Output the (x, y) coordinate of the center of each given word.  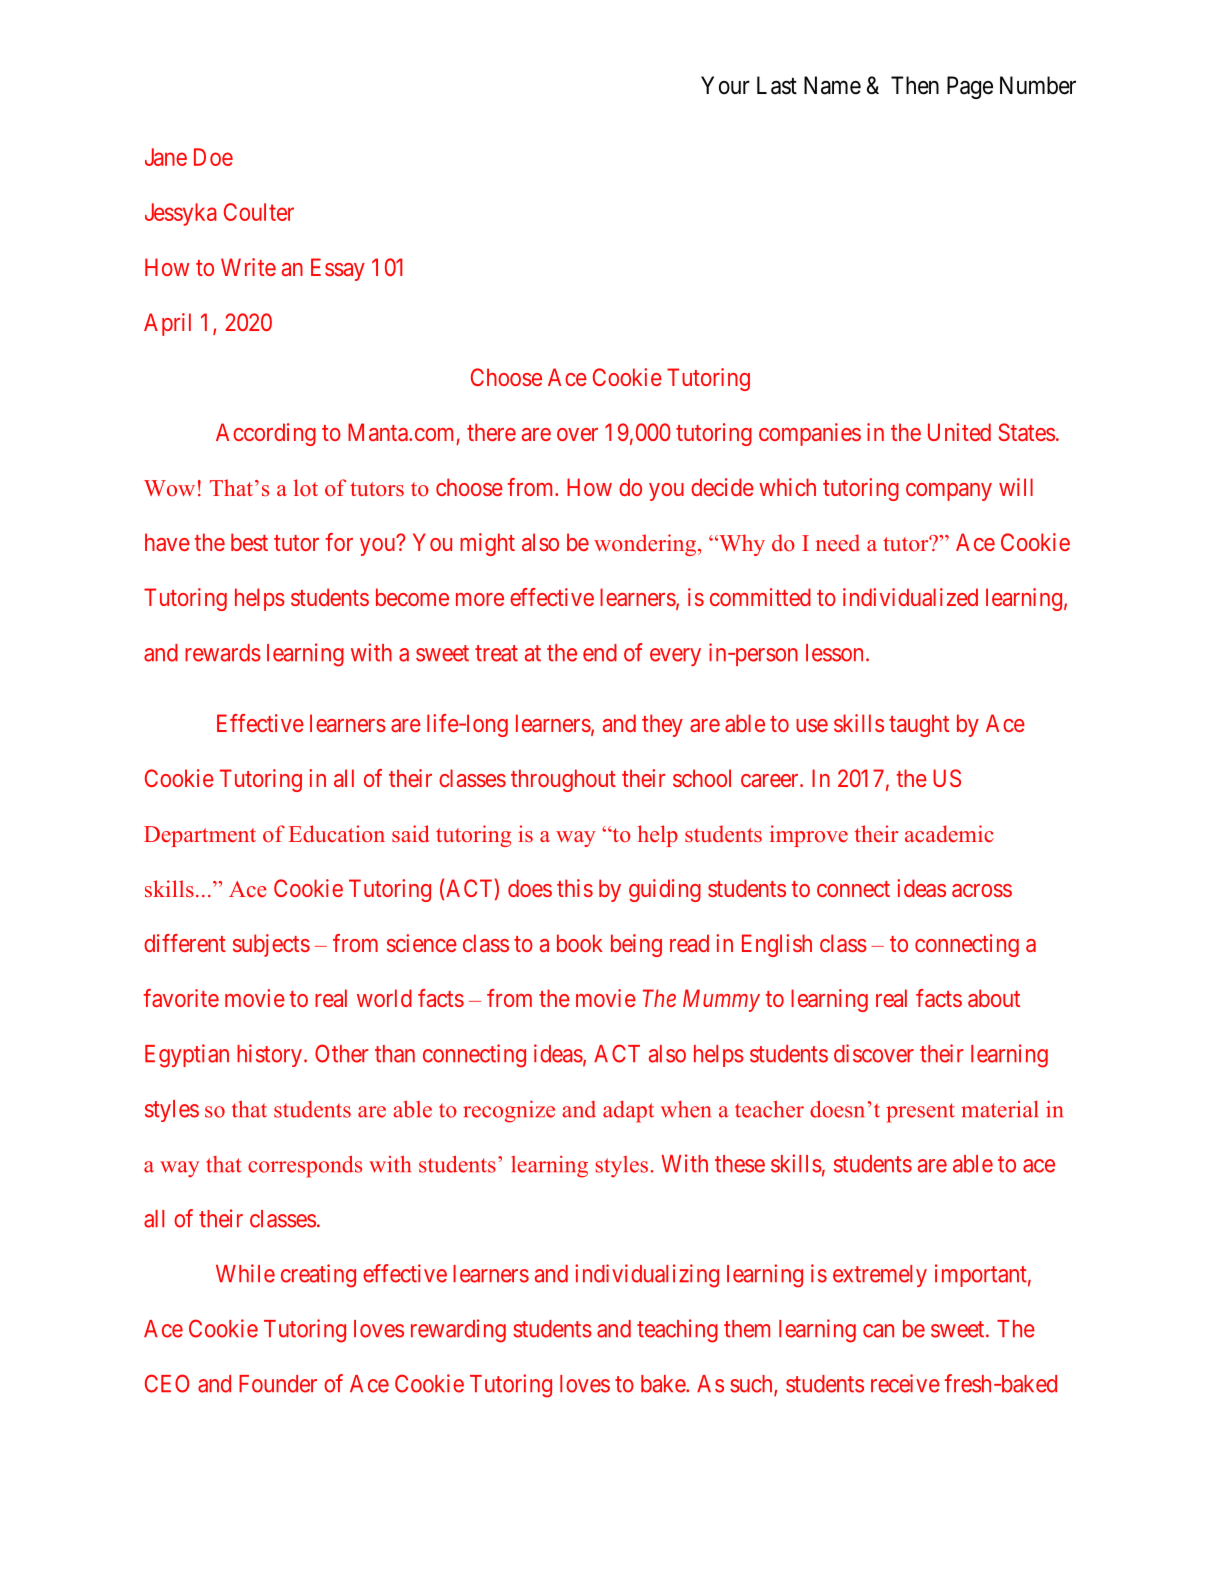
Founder (278, 1384)
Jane (166, 157)
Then (915, 85)
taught (919, 725)
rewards (223, 653)
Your (725, 85)
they (662, 725)
